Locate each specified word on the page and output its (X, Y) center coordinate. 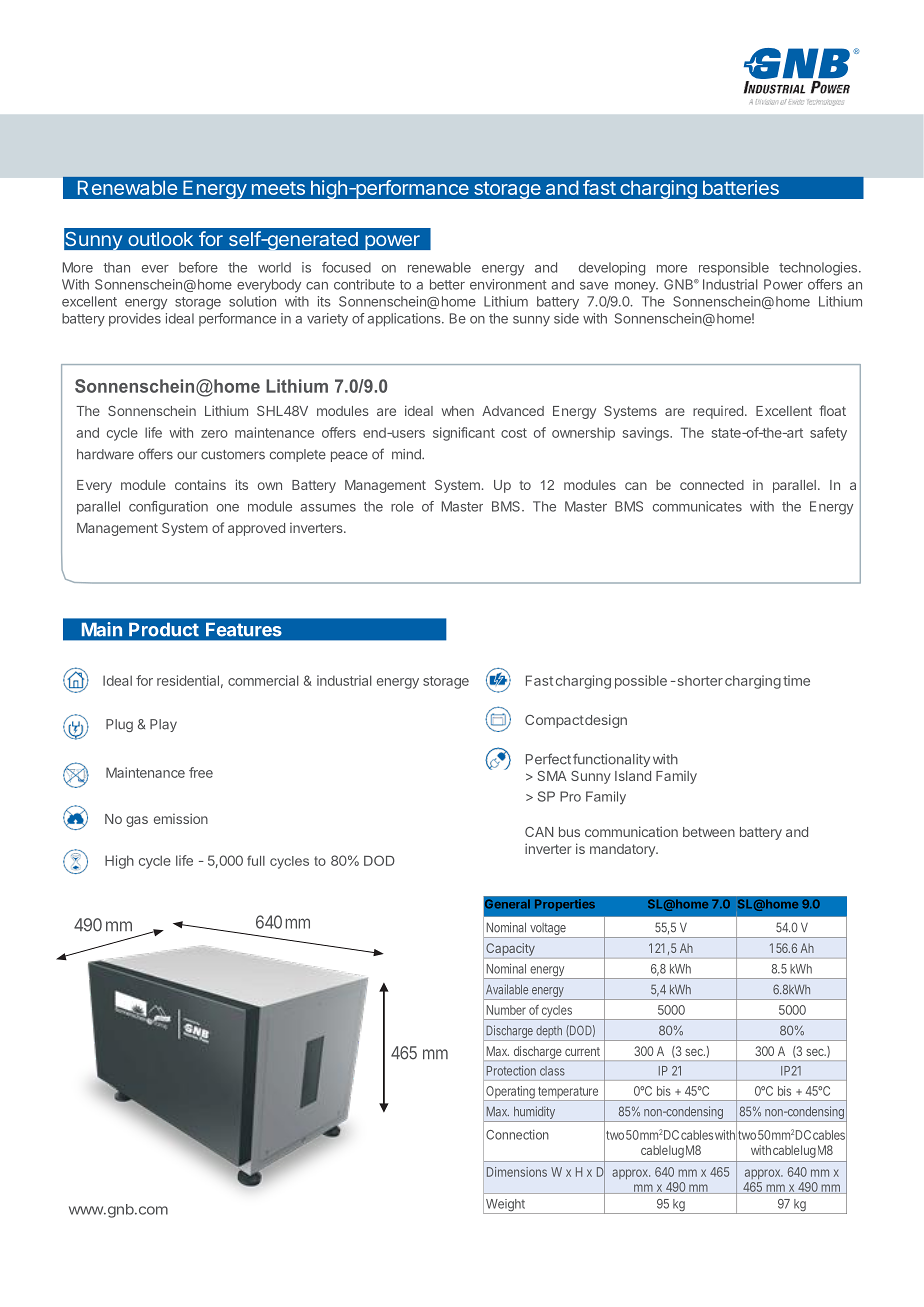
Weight (505, 1206)
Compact (554, 721)
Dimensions (517, 1172)
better (447, 284)
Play (163, 725)
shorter (699, 681)
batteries (741, 187)
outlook (160, 239)
